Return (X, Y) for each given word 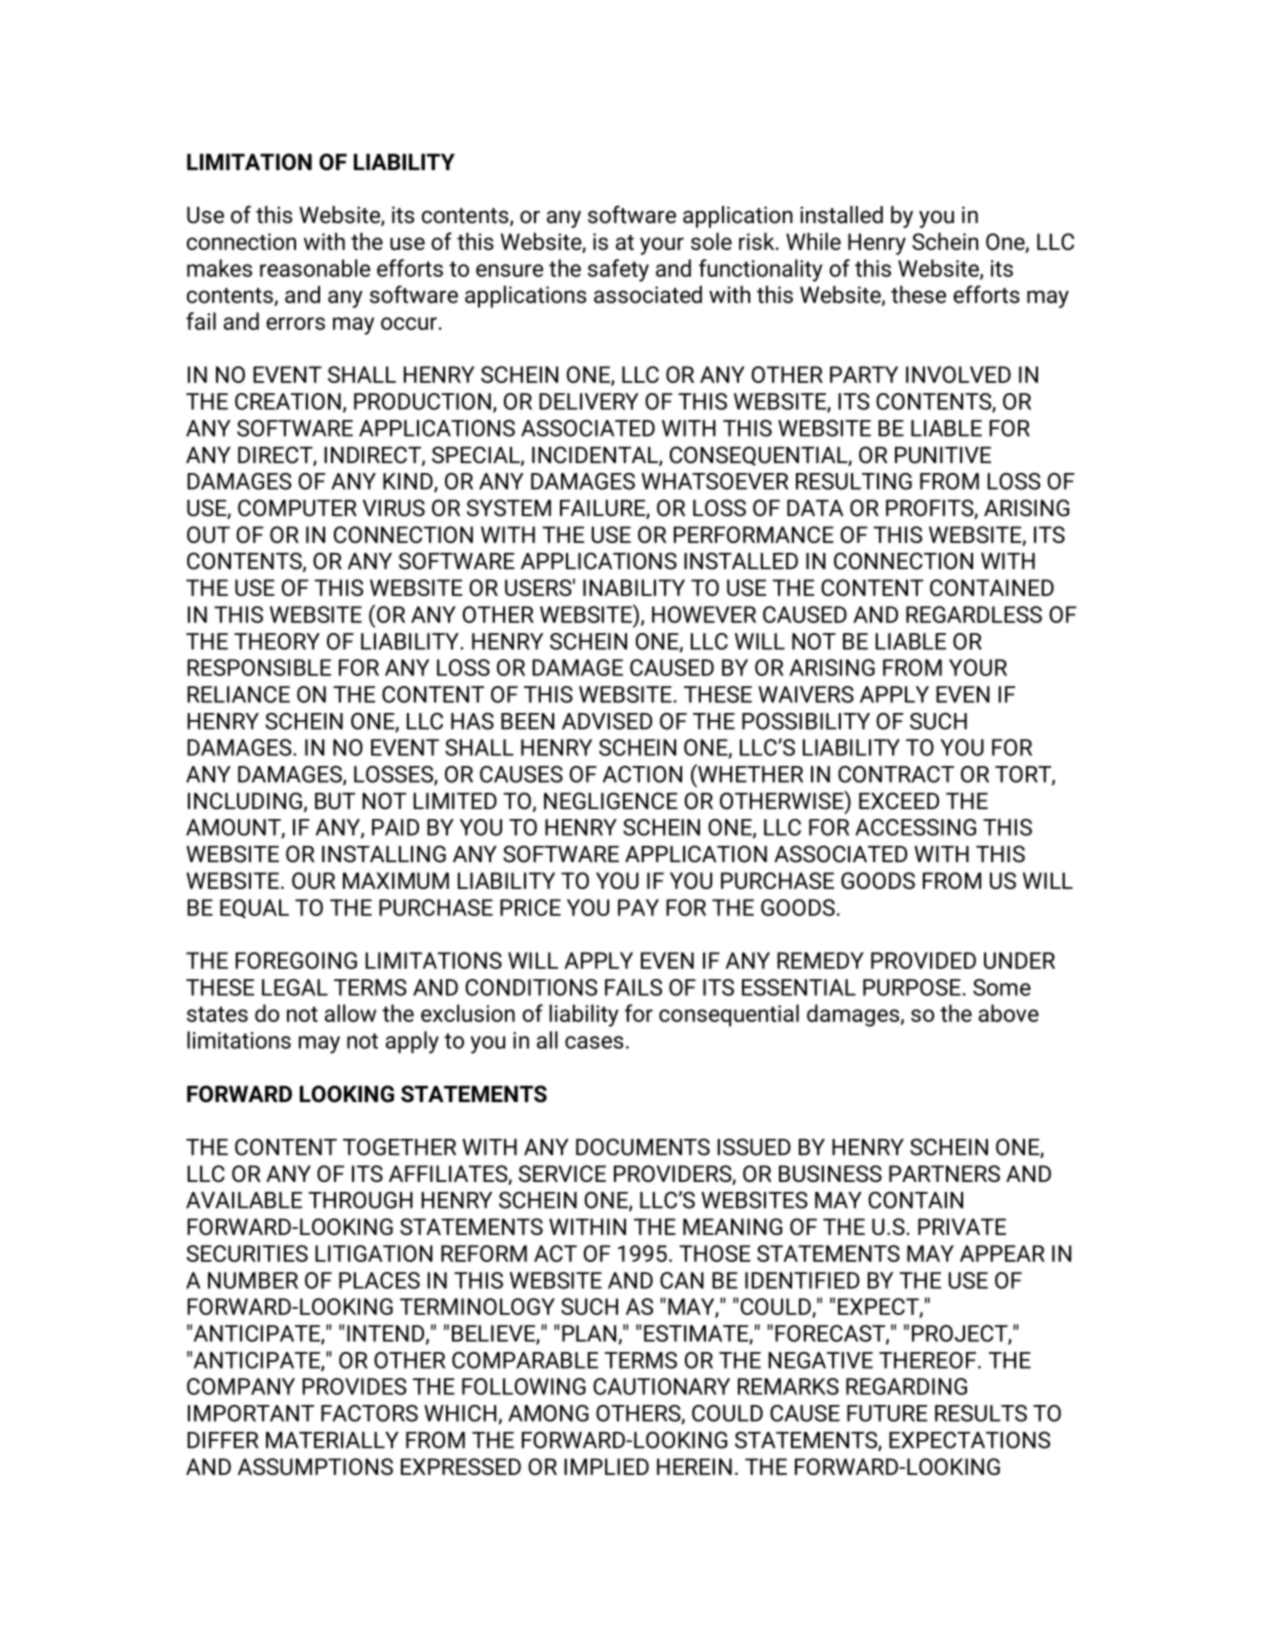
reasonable (315, 268)
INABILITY (634, 587)
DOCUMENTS (643, 1147)
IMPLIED (606, 1466)
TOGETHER (399, 1147)
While (813, 241)
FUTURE (887, 1413)
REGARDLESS (974, 614)
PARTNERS (944, 1173)
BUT (335, 801)
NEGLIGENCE (611, 801)
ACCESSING (915, 827)
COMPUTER (297, 508)
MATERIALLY (332, 1440)
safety (618, 270)
